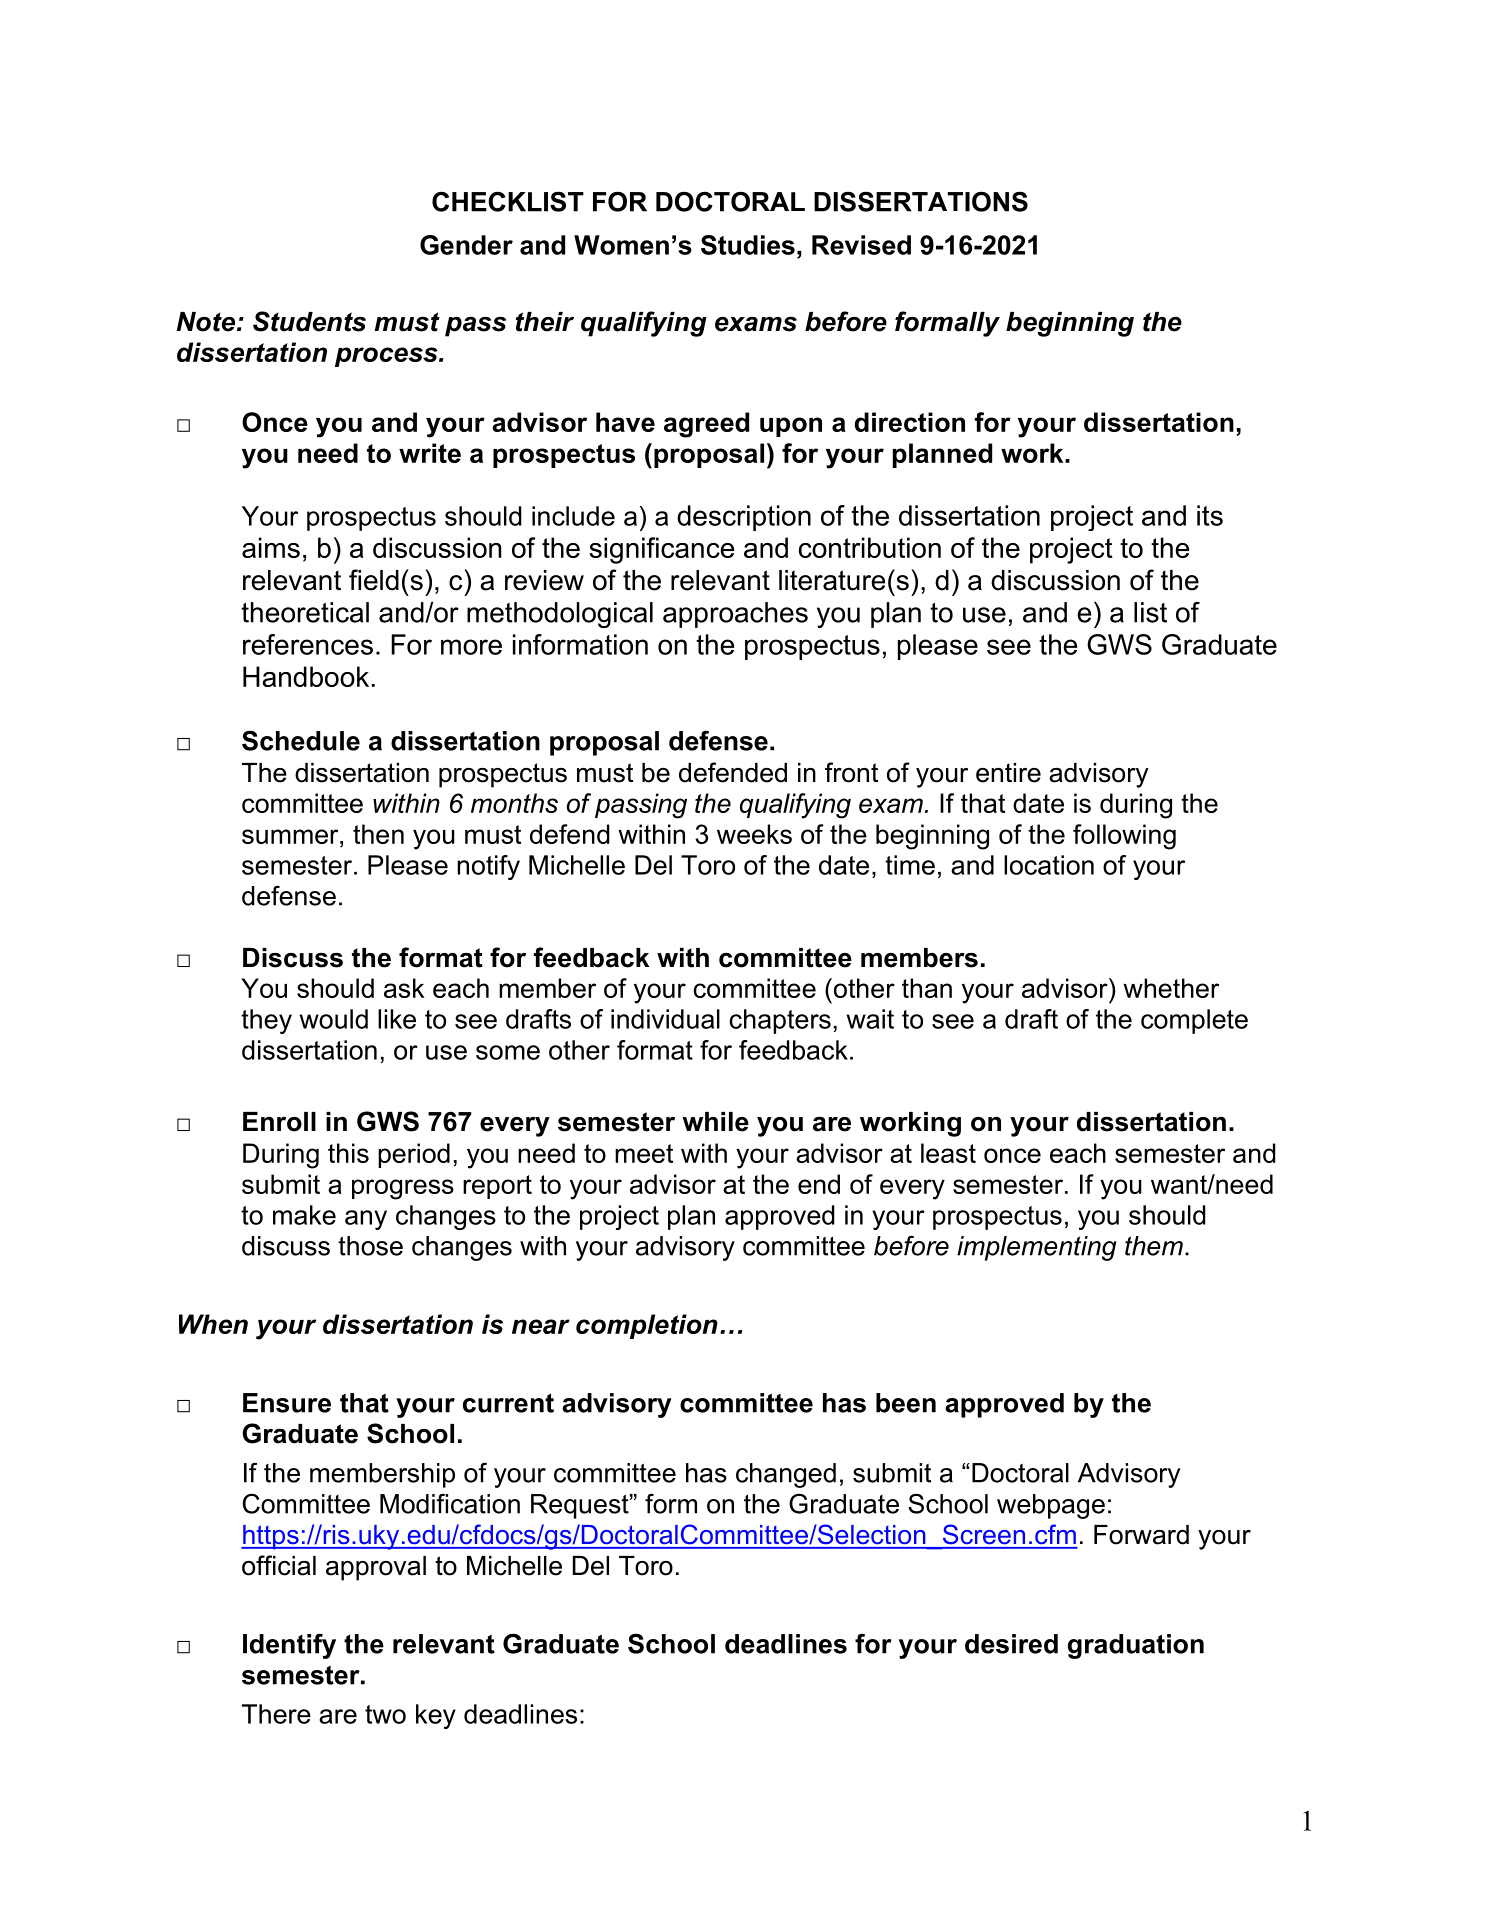 The height and width of the image is (1931, 1492). Describe the element at coordinates (748, 245) in the image. I see `Studies` at that location.
